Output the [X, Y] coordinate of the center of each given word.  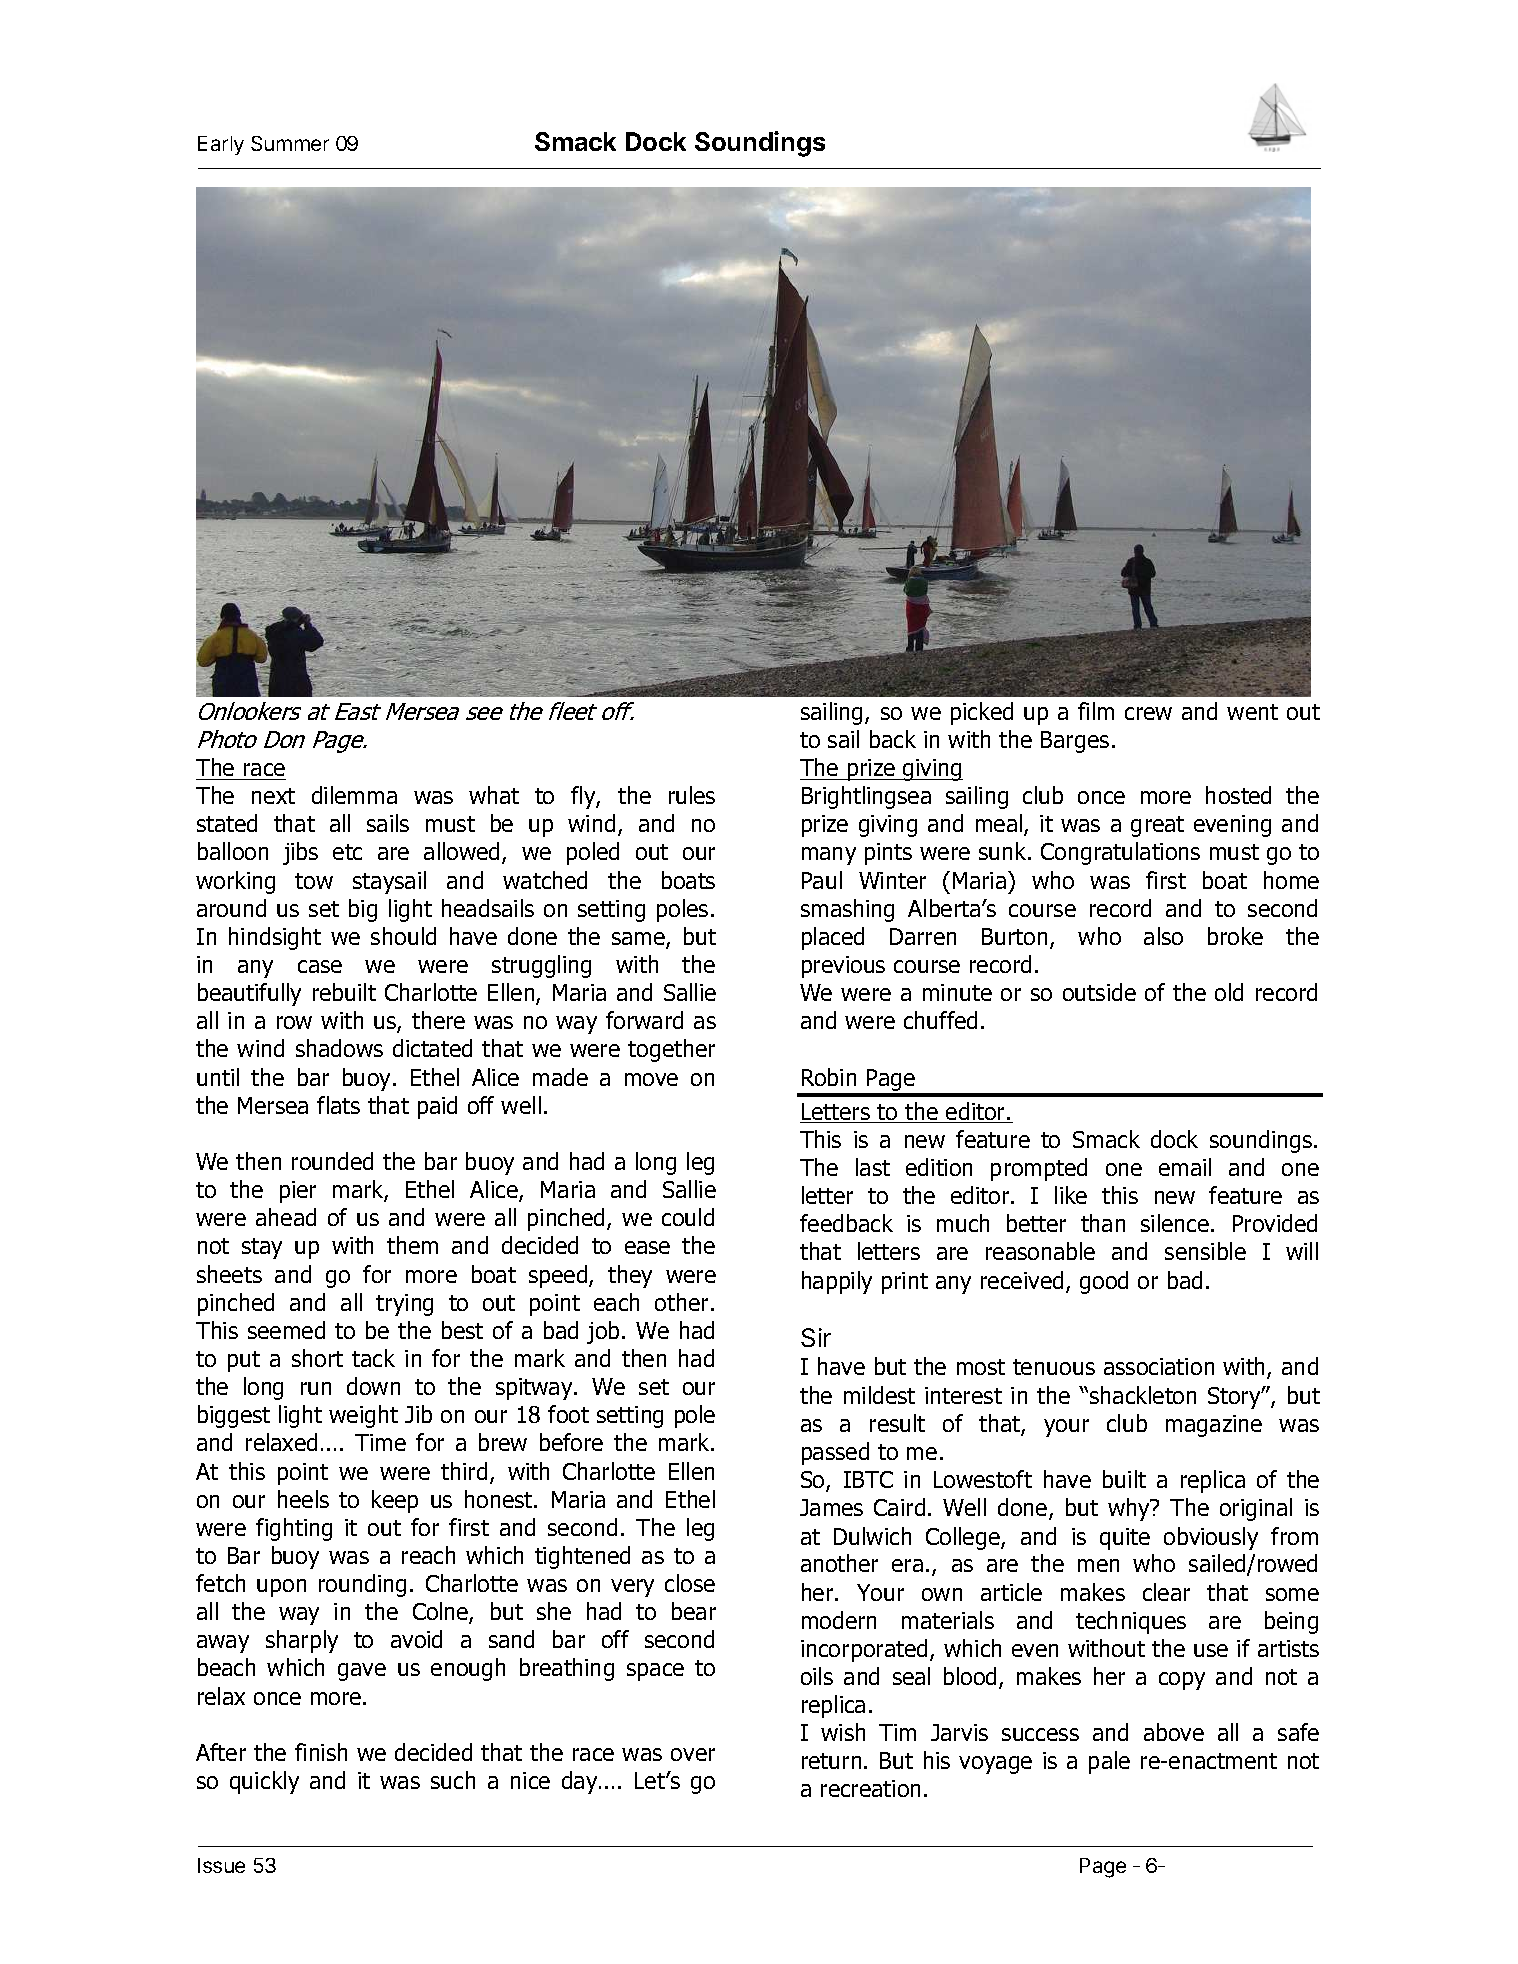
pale [1109, 1762]
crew [1148, 713]
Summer [290, 143]
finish [321, 1752]
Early [221, 145]
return [831, 1761]
